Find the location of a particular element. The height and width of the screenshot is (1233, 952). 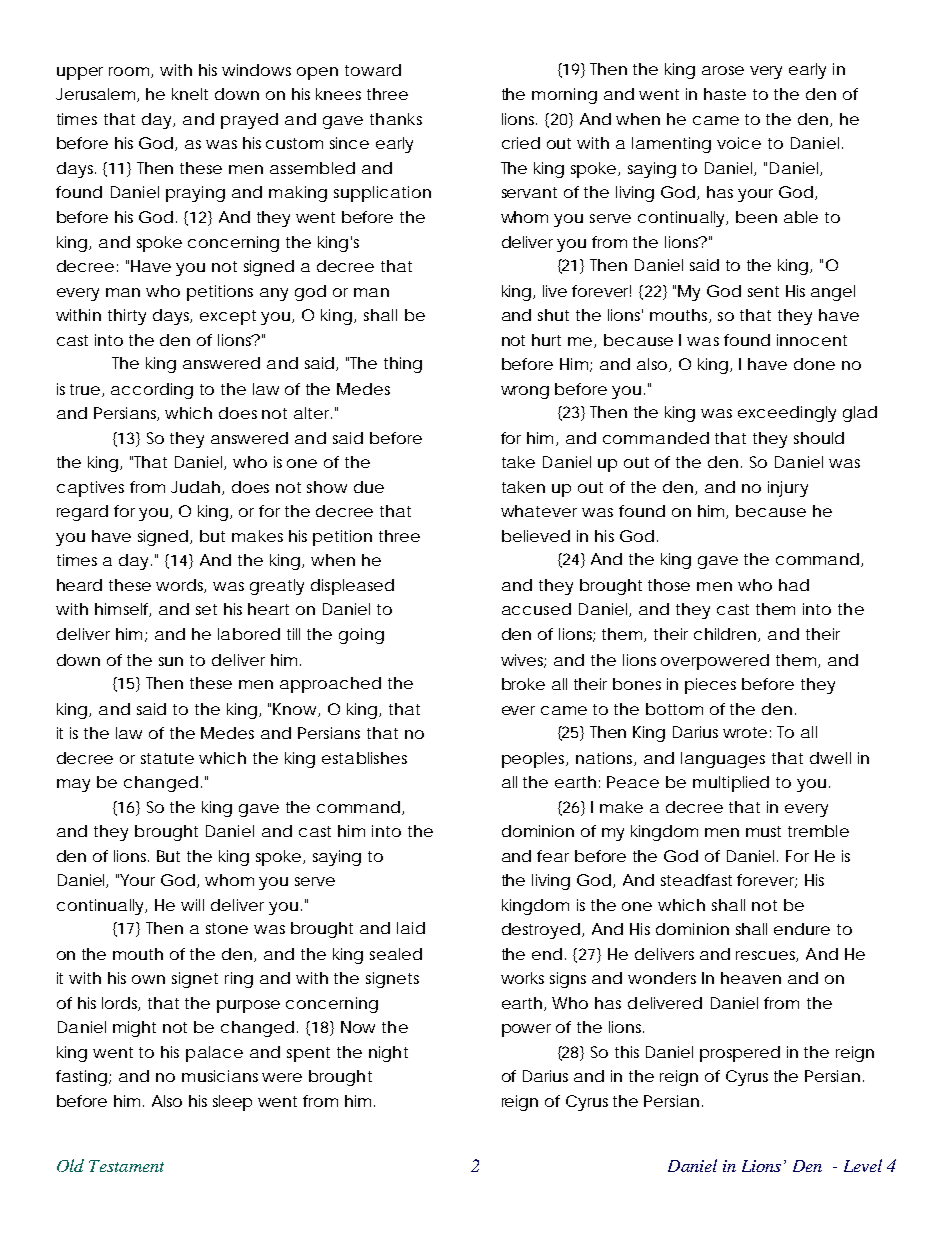

endure is located at coordinates (802, 929).
